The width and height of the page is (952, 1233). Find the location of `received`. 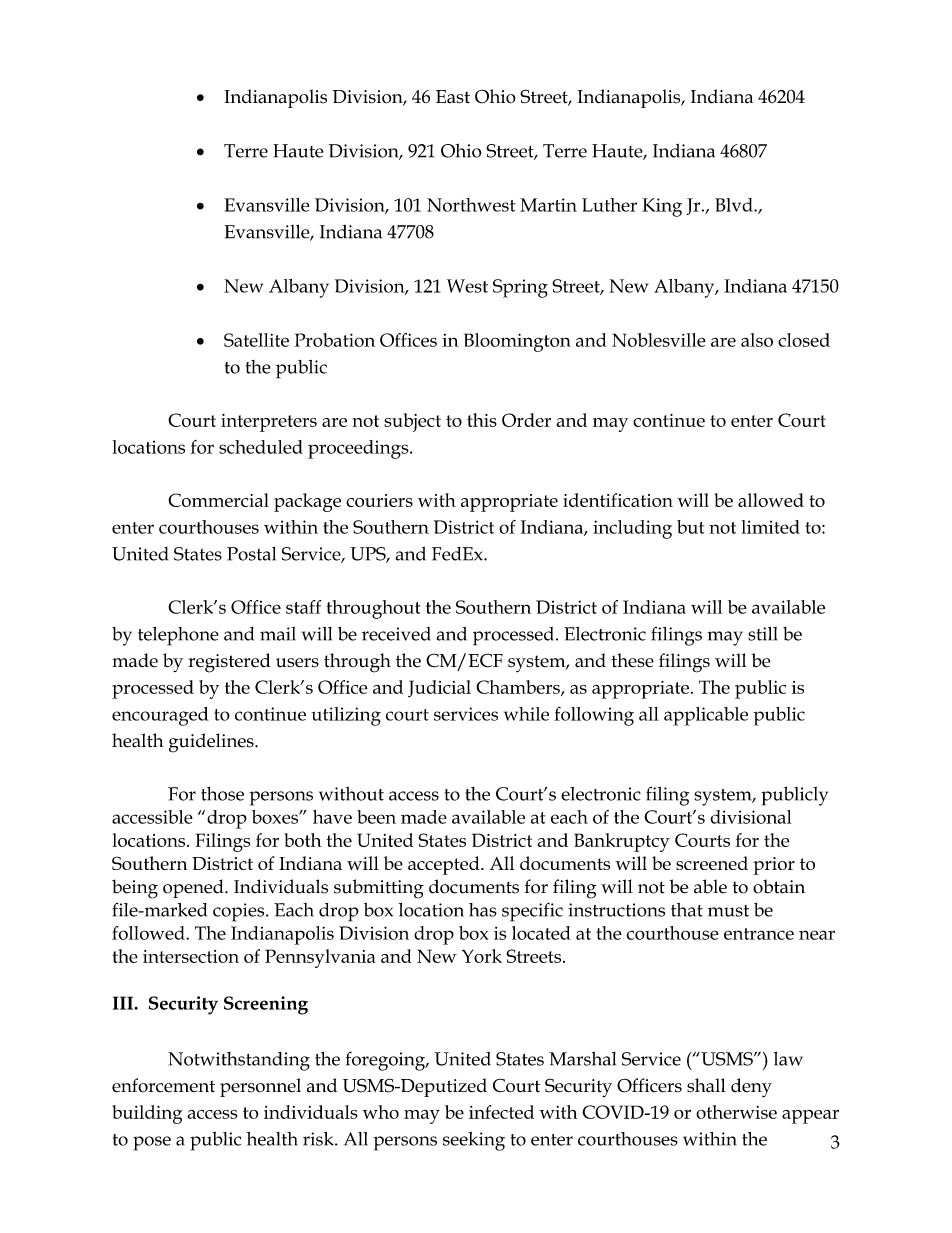

received is located at coordinates (396, 634).
